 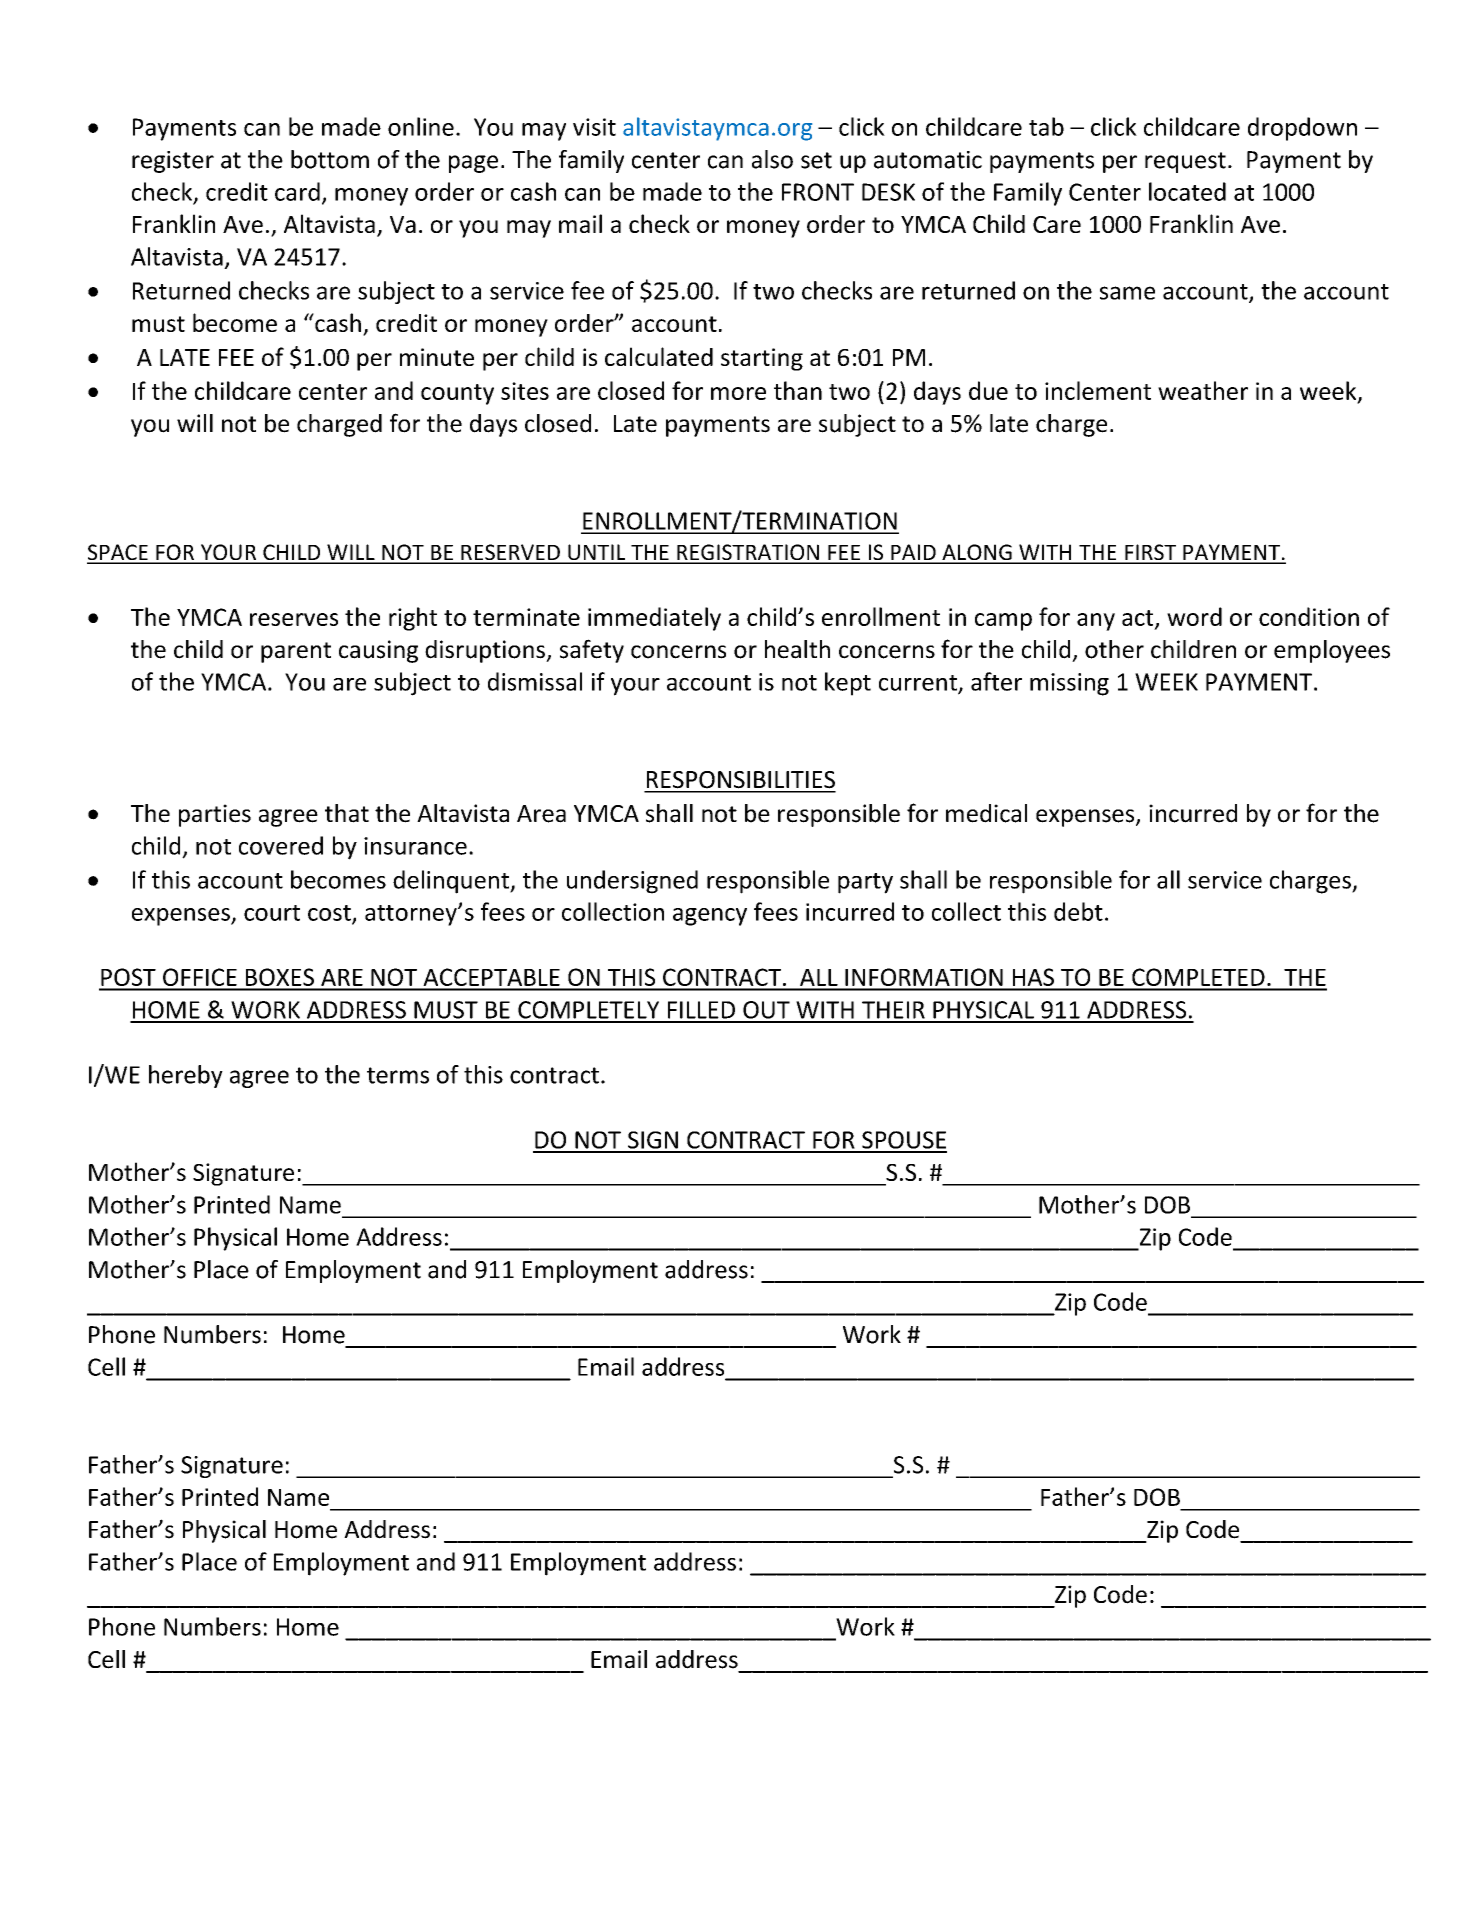 I want to click on also, so click(x=772, y=159).
